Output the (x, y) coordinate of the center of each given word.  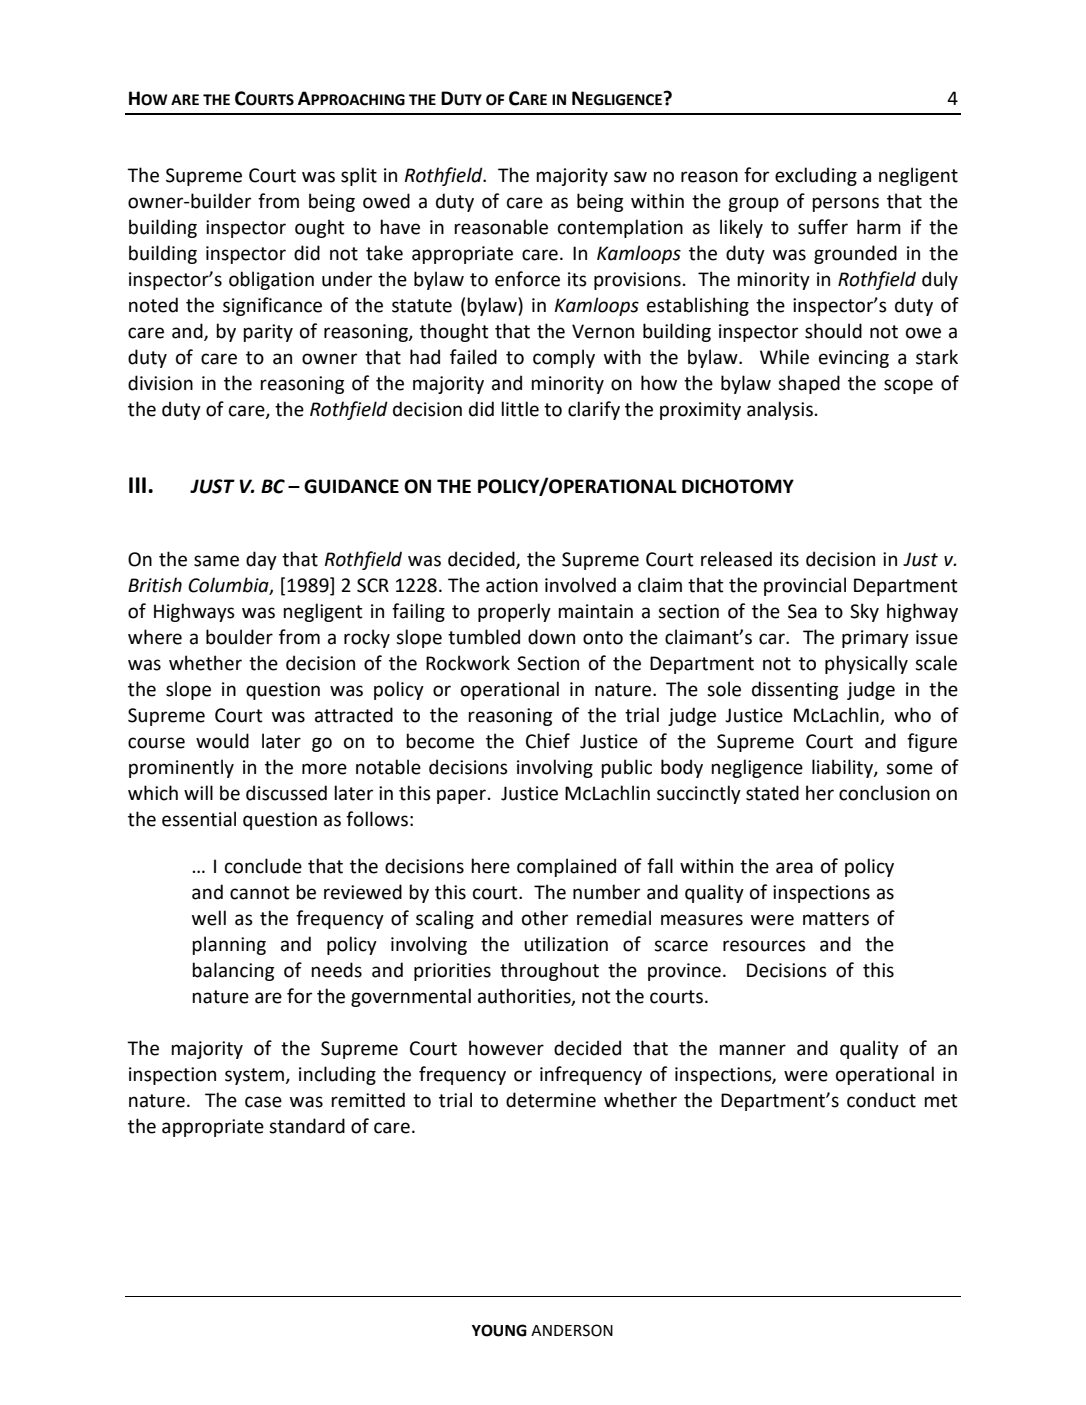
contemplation (620, 228)
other (545, 918)
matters (836, 919)
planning (229, 945)
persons (845, 204)
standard (307, 1126)
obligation (271, 280)
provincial (805, 586)
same (216, 561)
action (512, 585)
